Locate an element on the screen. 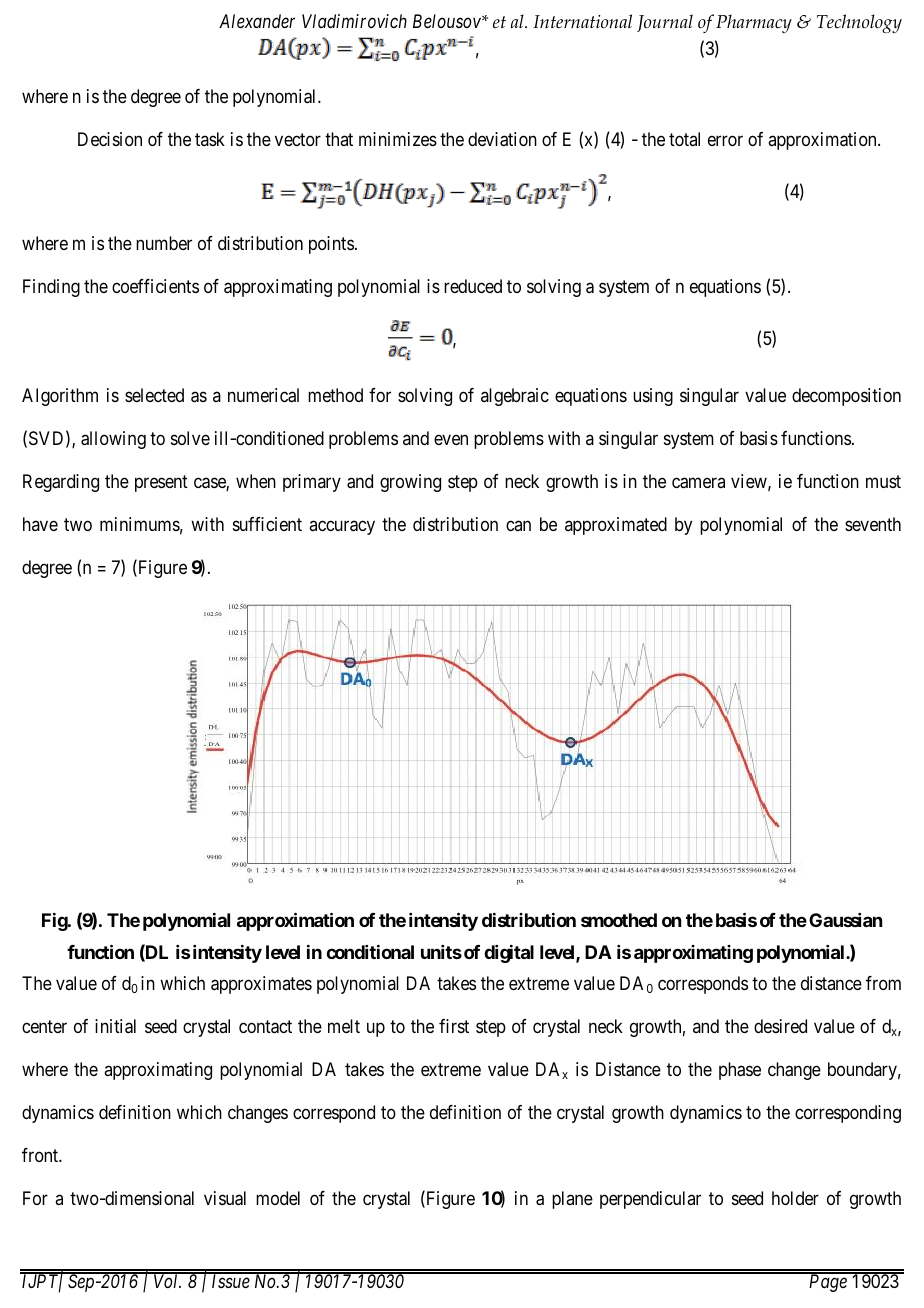 This screenshot has height=1308, width=924. visual is located at coordinates (225, 1198).
